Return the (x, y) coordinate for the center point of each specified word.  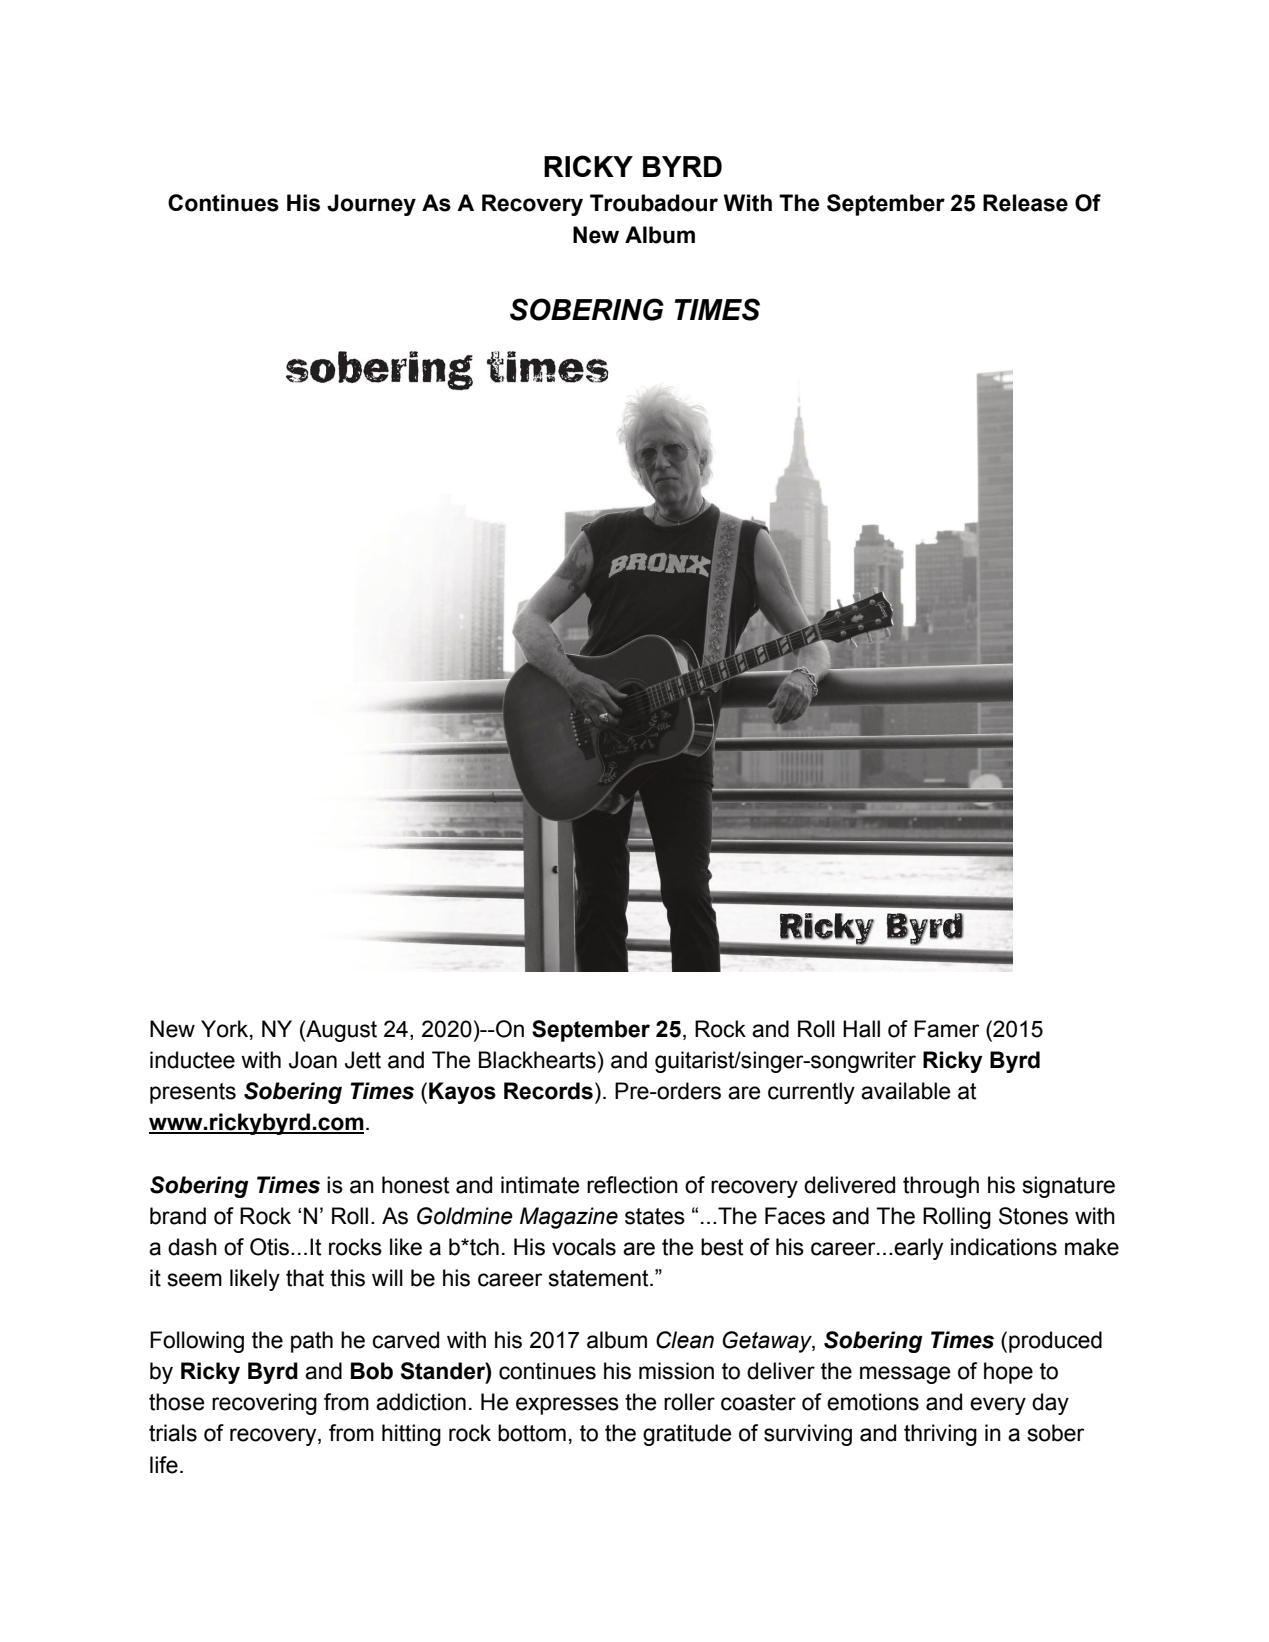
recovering (264, 1404)
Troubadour (654, 203)
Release (1025, 203)
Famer (947, 1029)
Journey (371, 205)
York (224, 1029)
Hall (861, 1029)
